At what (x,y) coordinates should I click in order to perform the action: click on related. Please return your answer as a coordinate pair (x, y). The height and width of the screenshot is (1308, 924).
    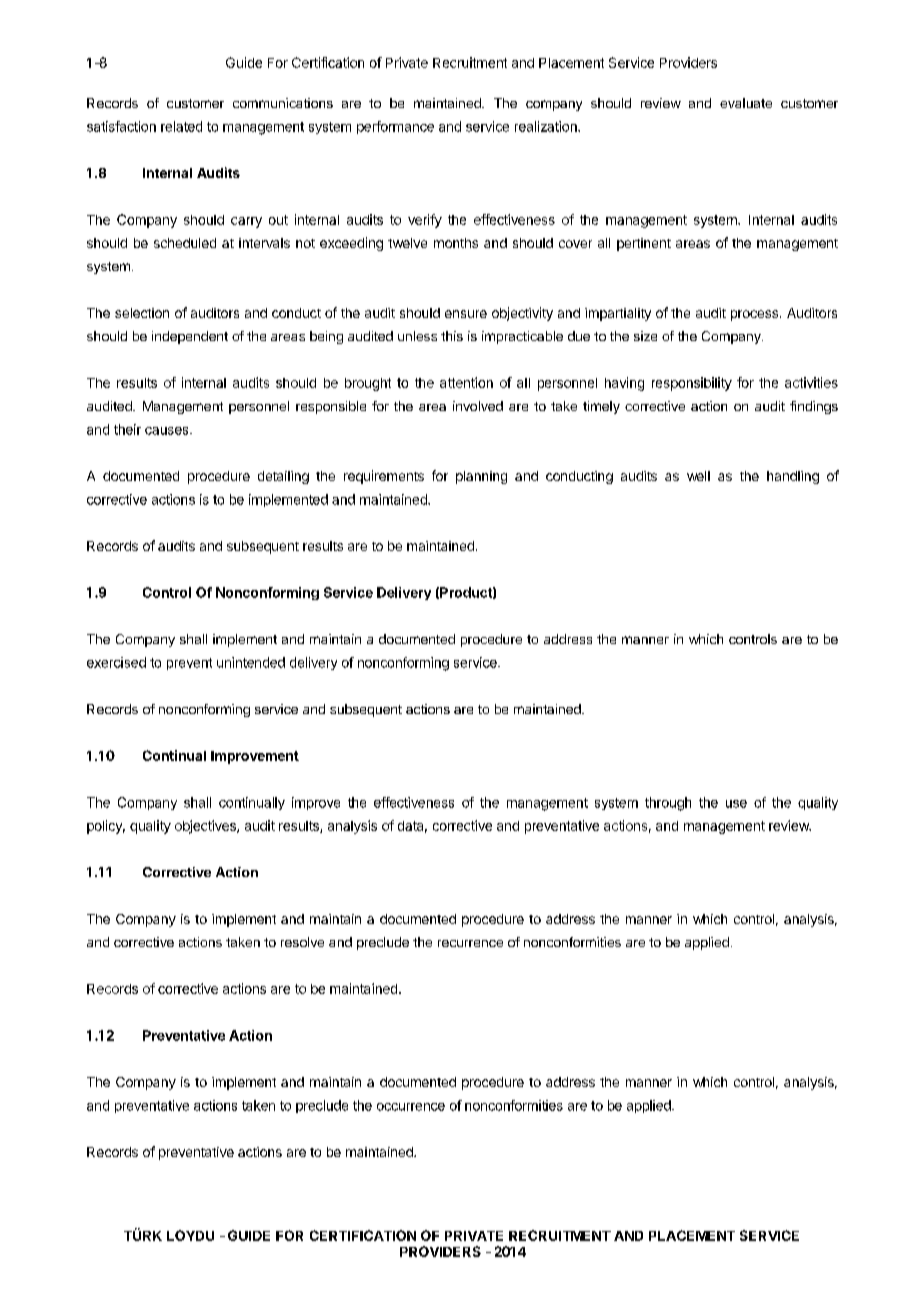
    Looking at the image, I should click on (181, 126).
